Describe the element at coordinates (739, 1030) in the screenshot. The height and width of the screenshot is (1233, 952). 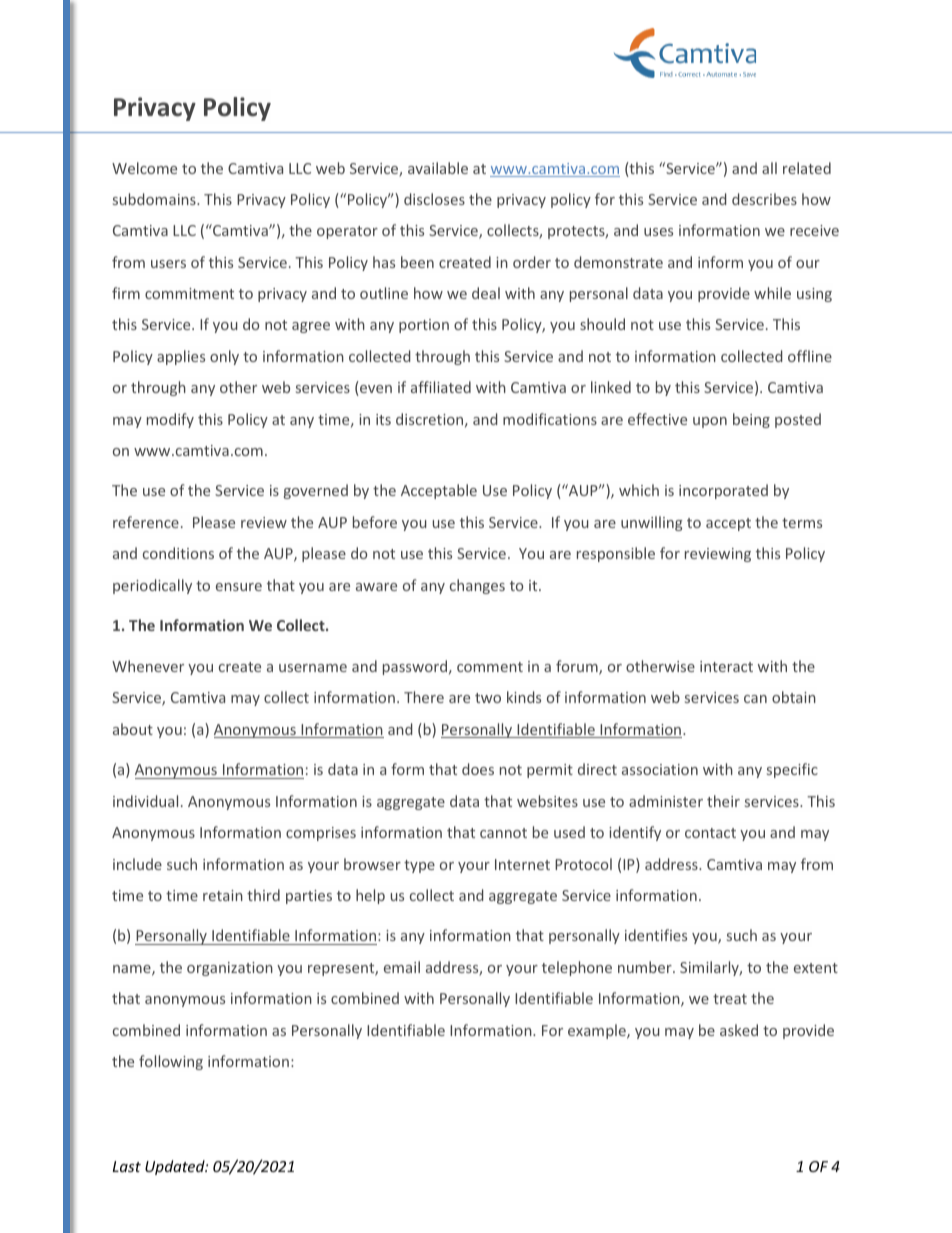
I see `asked` at that location.
